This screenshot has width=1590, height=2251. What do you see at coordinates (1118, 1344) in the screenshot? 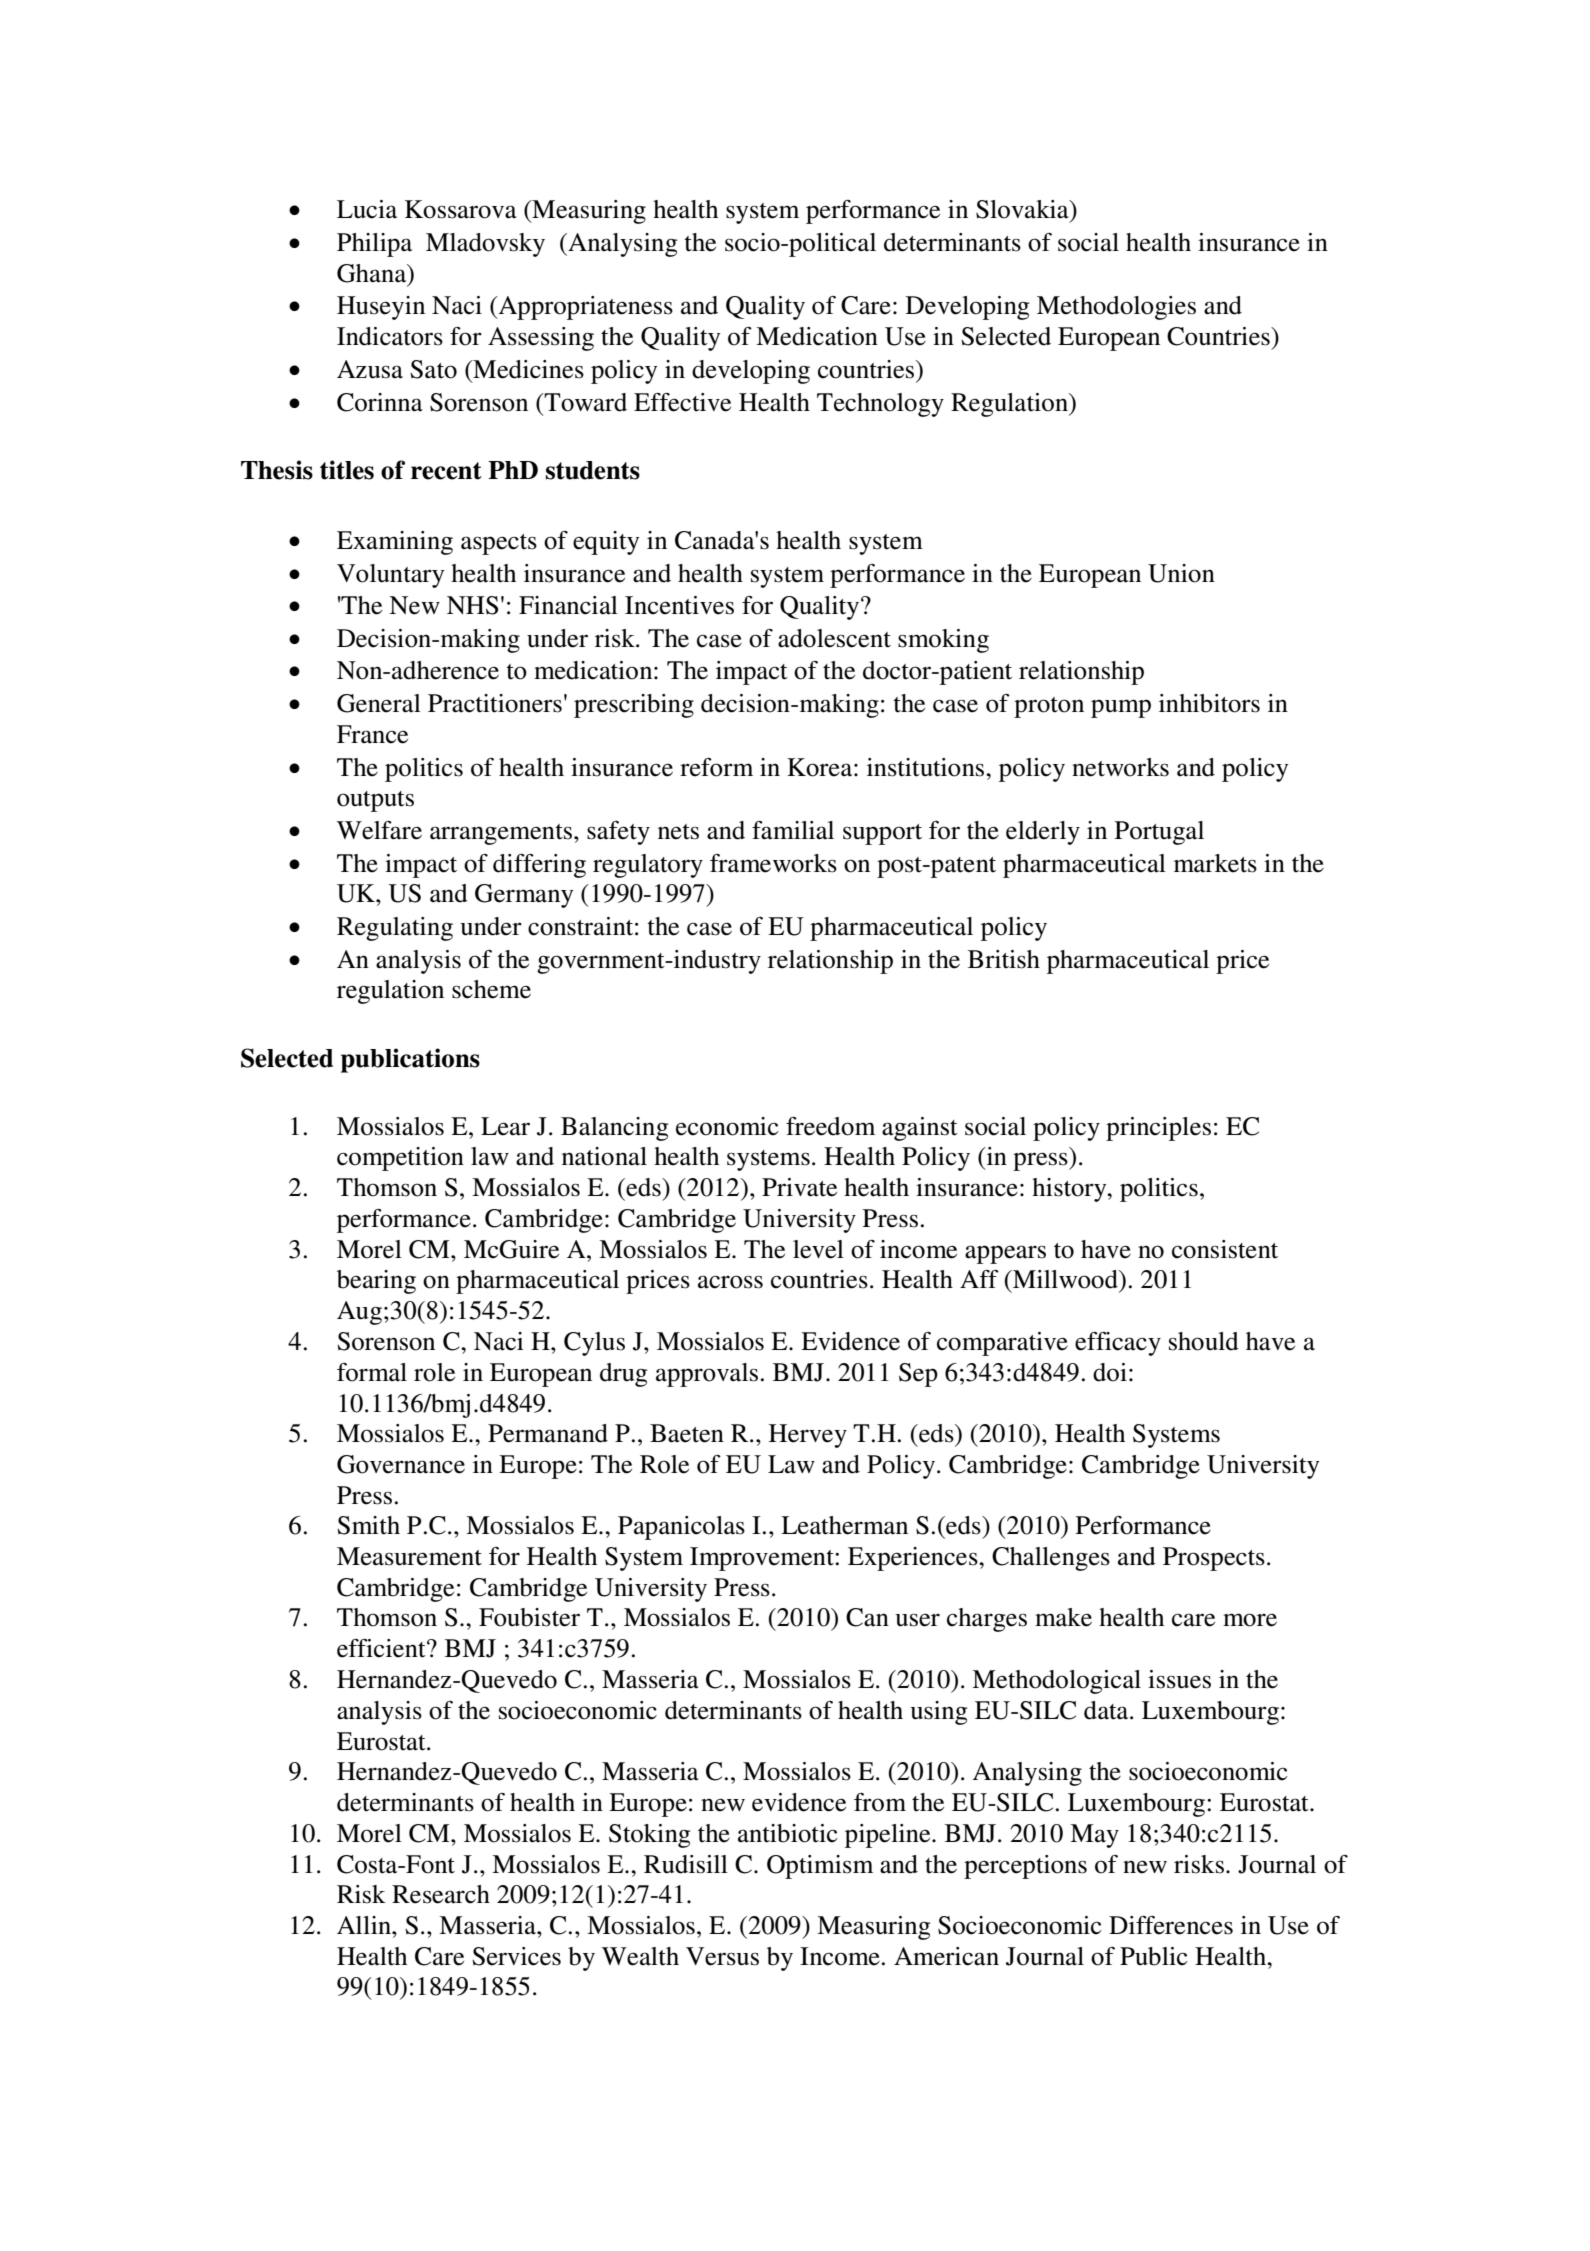
I see `efficacy` at bounding box center [1118, 1344].
